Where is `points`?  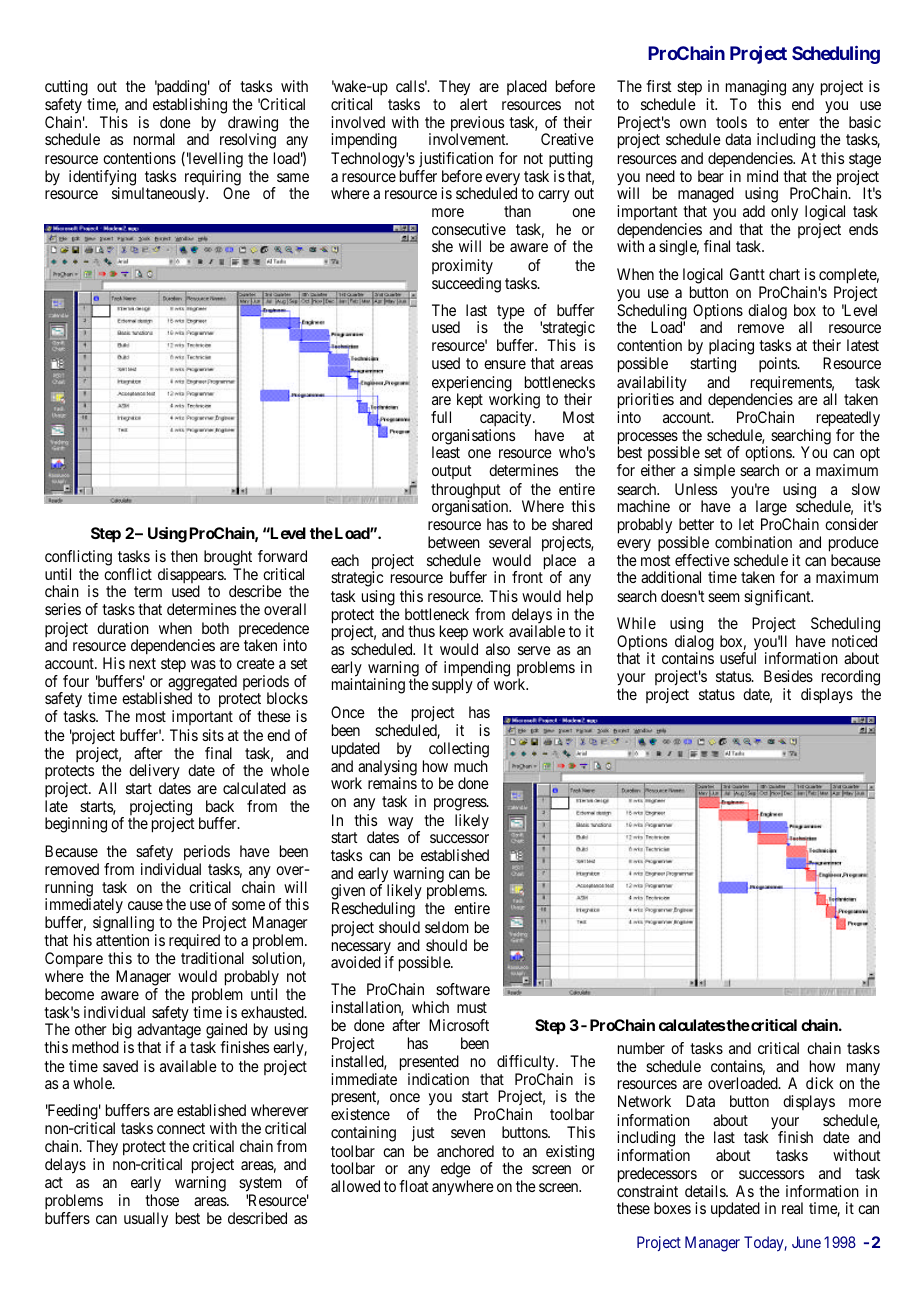 points is located at coordinates (779, 365).
